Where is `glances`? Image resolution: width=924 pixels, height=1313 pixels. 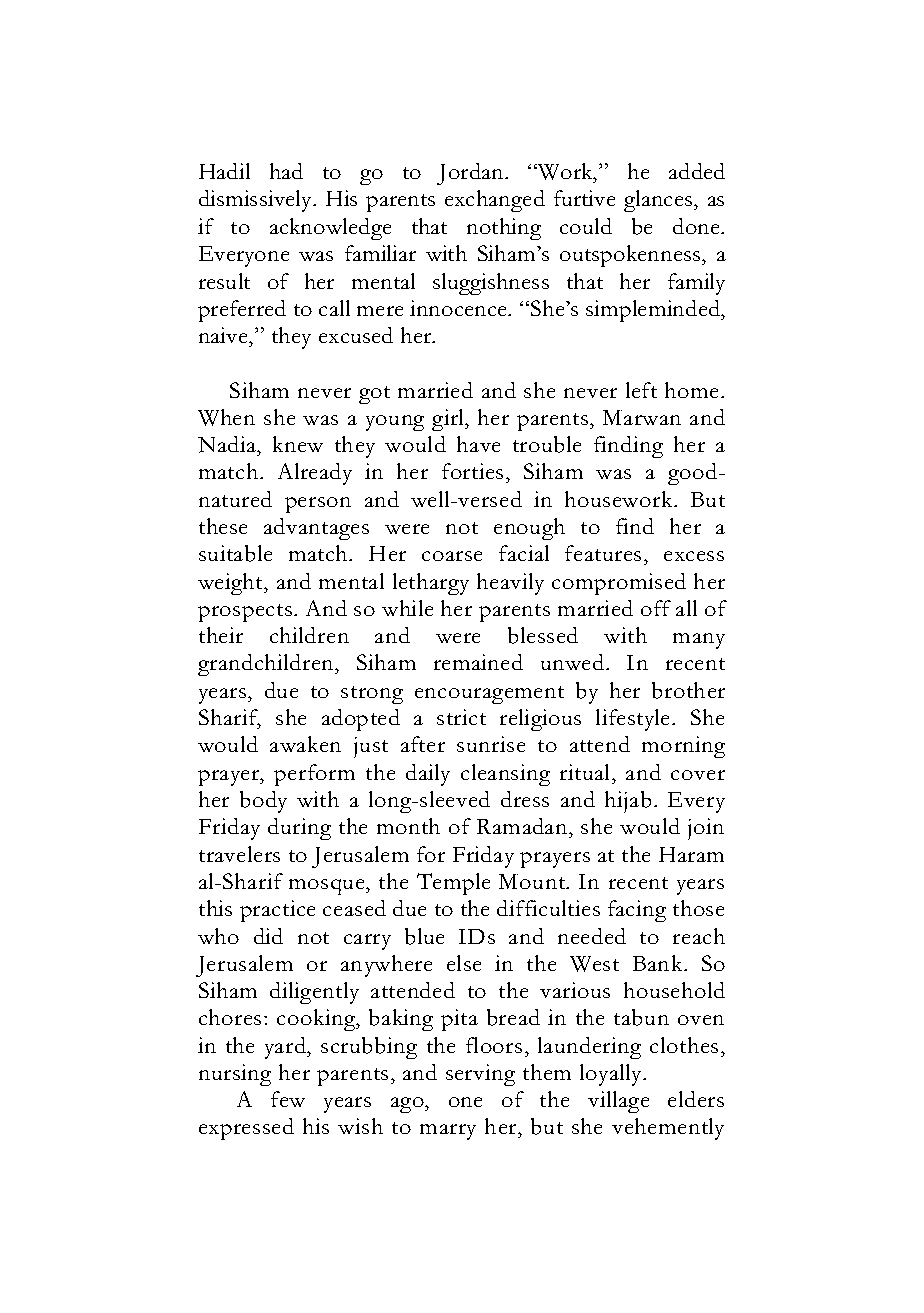
glances is located at coordinates (659, 201).
